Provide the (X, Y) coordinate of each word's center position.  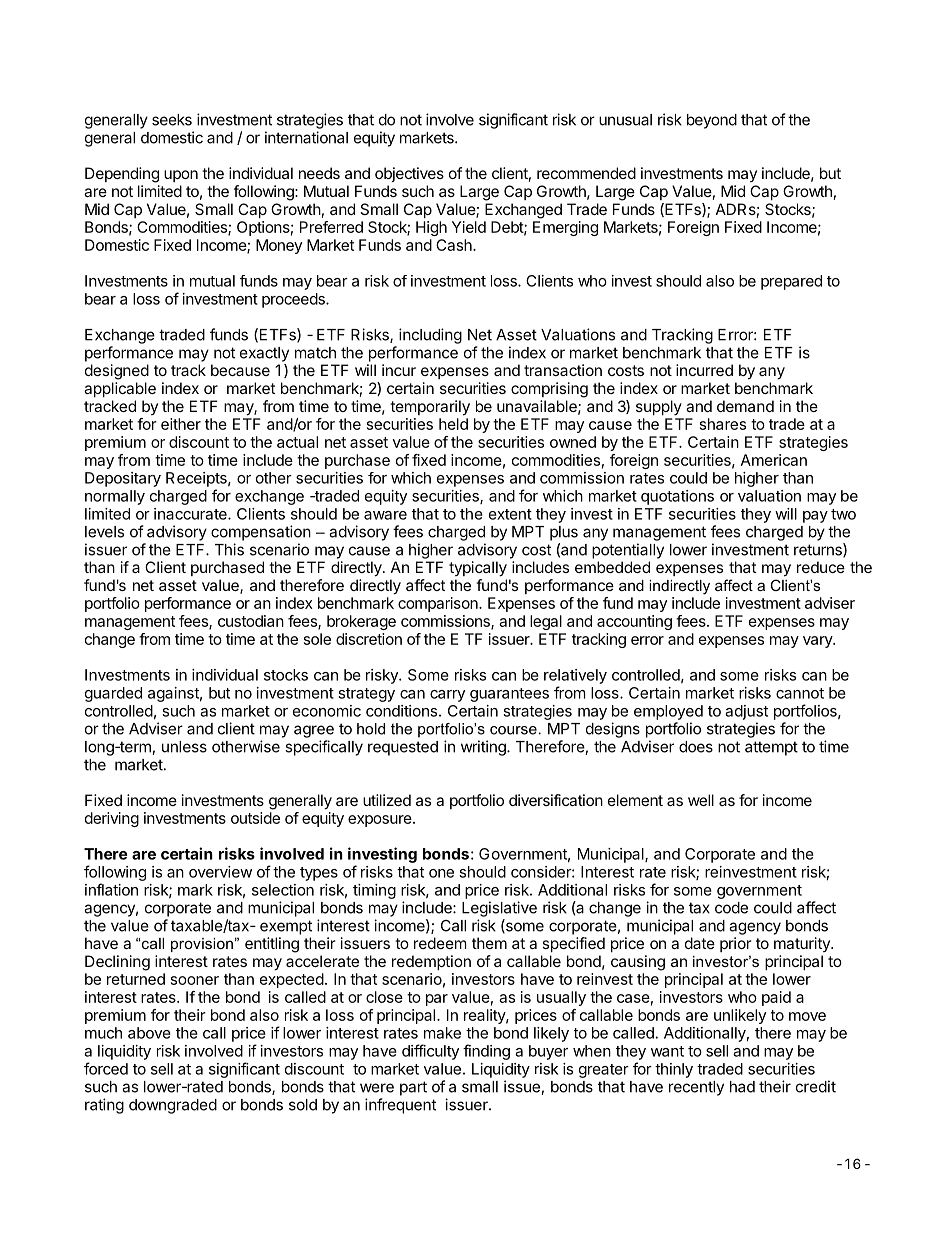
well (701, 800)
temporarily (430, 408)
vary (818, 642)
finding (486, 1052)
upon (181, 176)
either (181, 424)
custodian (251, 621)
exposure (381, 821)
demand (745, 406)
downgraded (173, 1106)
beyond (712, 121)
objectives (409, 174)
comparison (439, 604)
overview (220, 872)
